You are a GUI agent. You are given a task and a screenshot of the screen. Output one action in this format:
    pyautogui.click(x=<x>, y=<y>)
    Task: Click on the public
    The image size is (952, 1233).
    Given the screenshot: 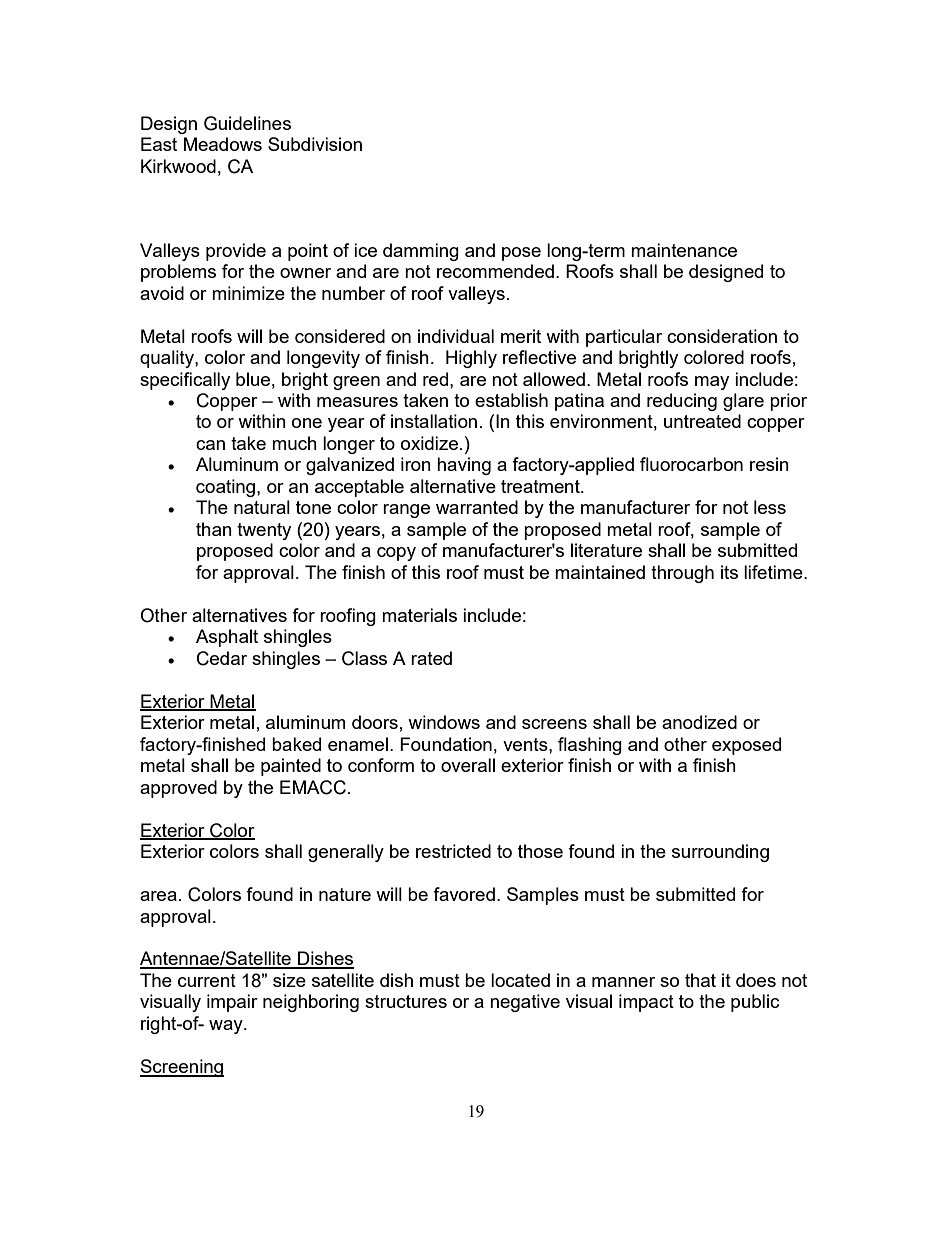 What is the action you would take?
    pyautogui.click(x=755, y=1003)
